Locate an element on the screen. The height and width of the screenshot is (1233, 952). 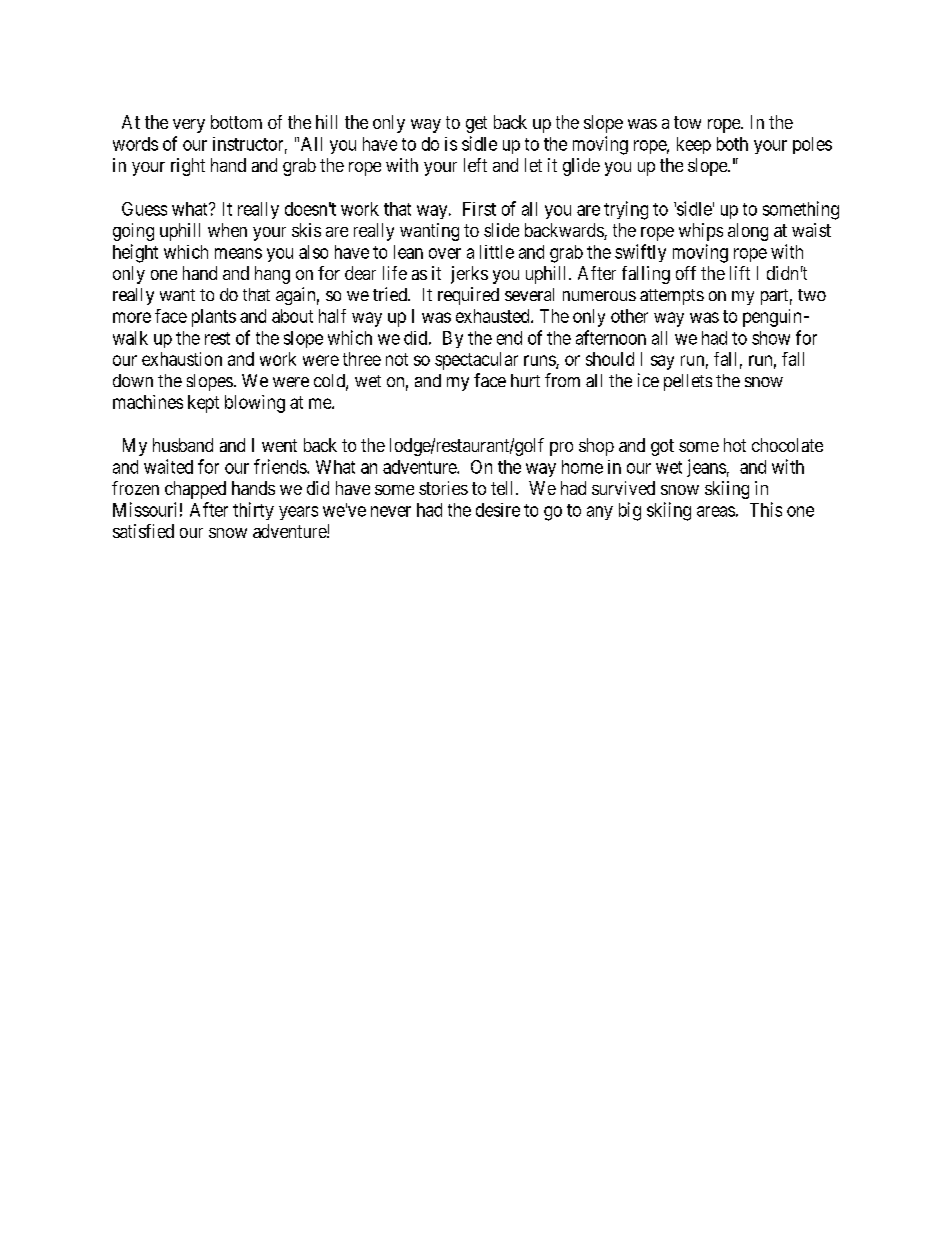
hurt is located at coordinates (525, 380).
